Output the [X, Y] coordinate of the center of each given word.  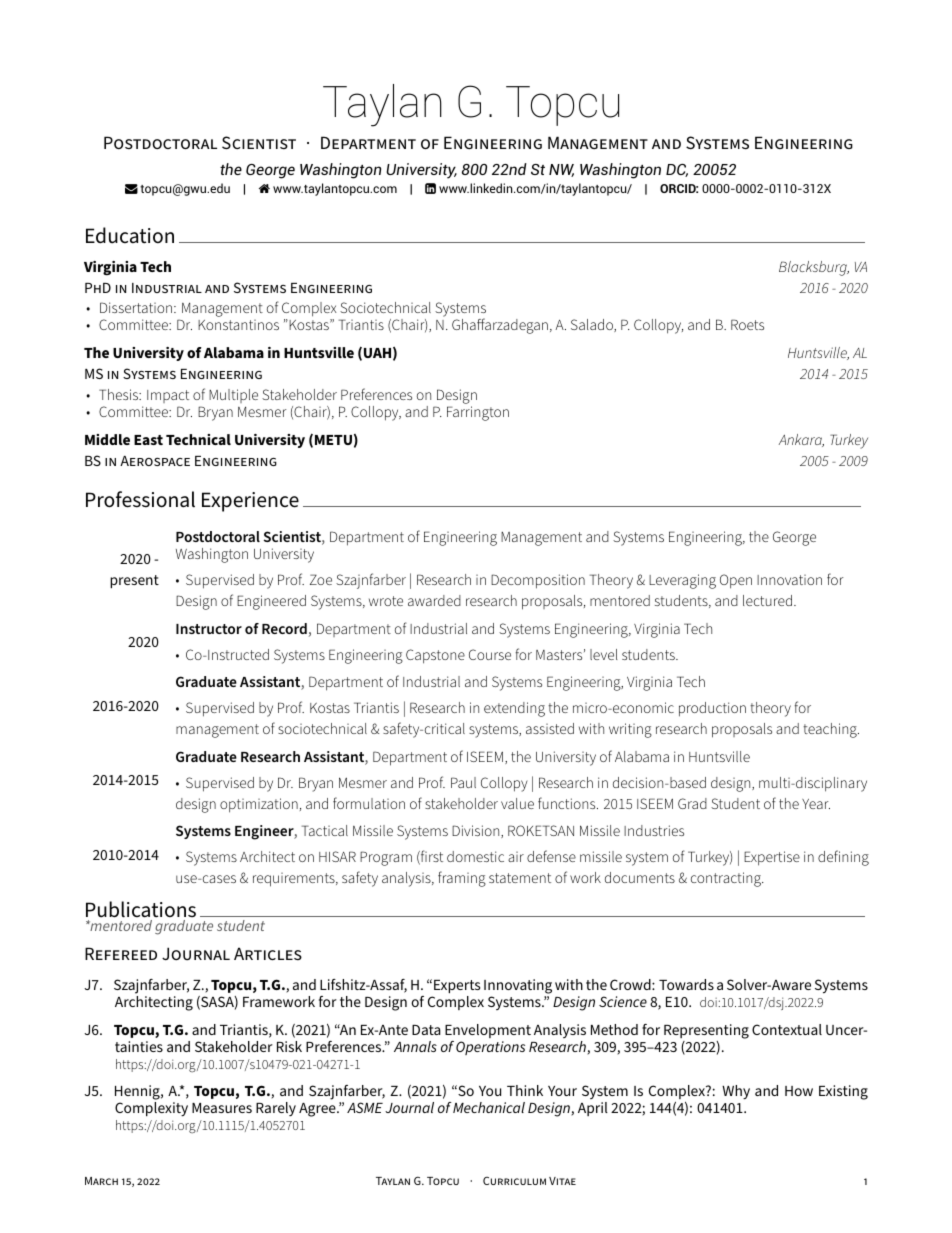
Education [130, 235]
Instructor [209, 629]
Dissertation [136, 307]
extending [514, 709]
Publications [141, 909]
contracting [727, 879]
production [712, 709]
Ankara [801, 440]
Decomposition [538, 581]
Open [736, 581]
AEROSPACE [155, 461]
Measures [222, 1108]
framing [462, 879]
